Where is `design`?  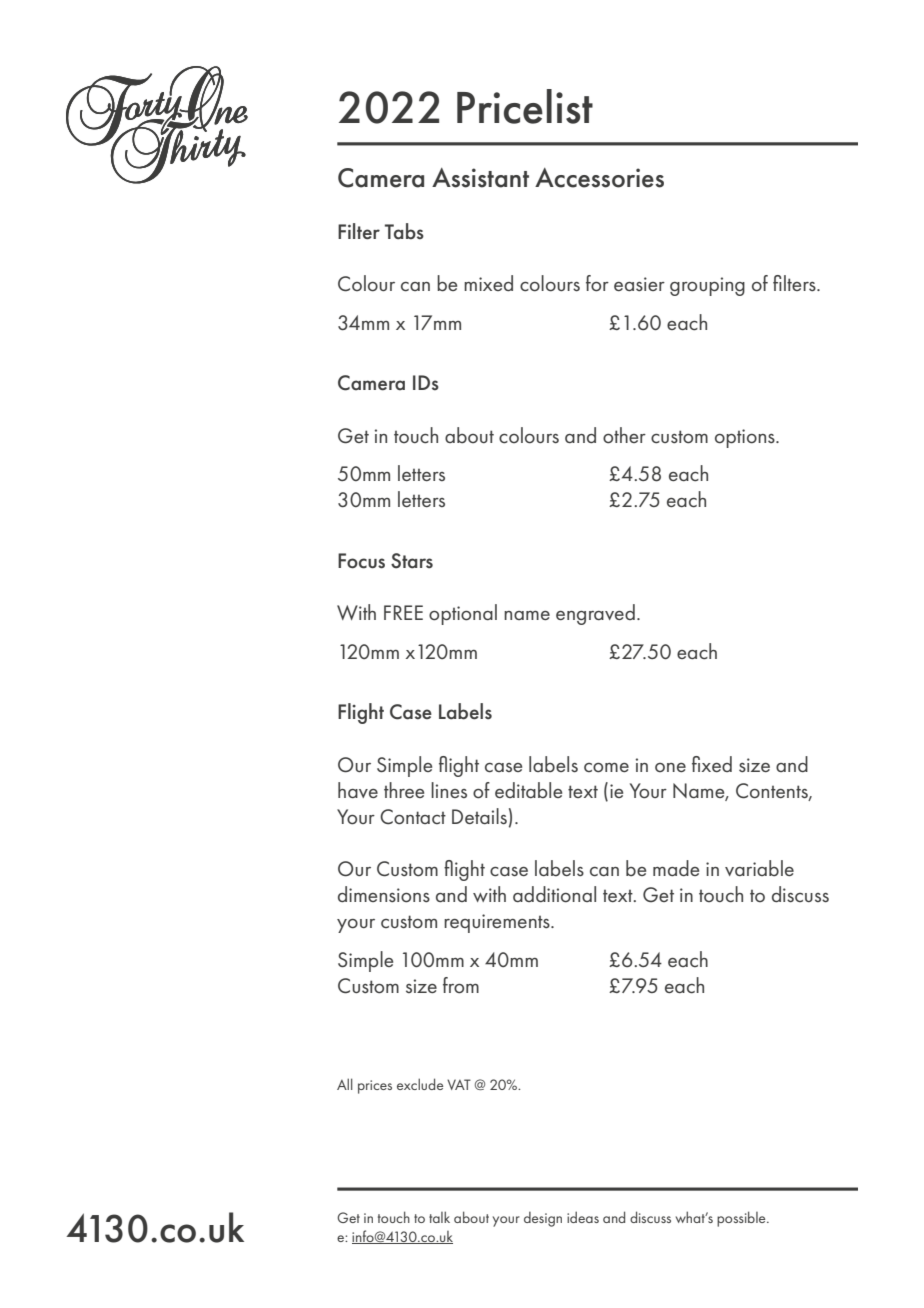 design is located at coordinates (543, 1219).
